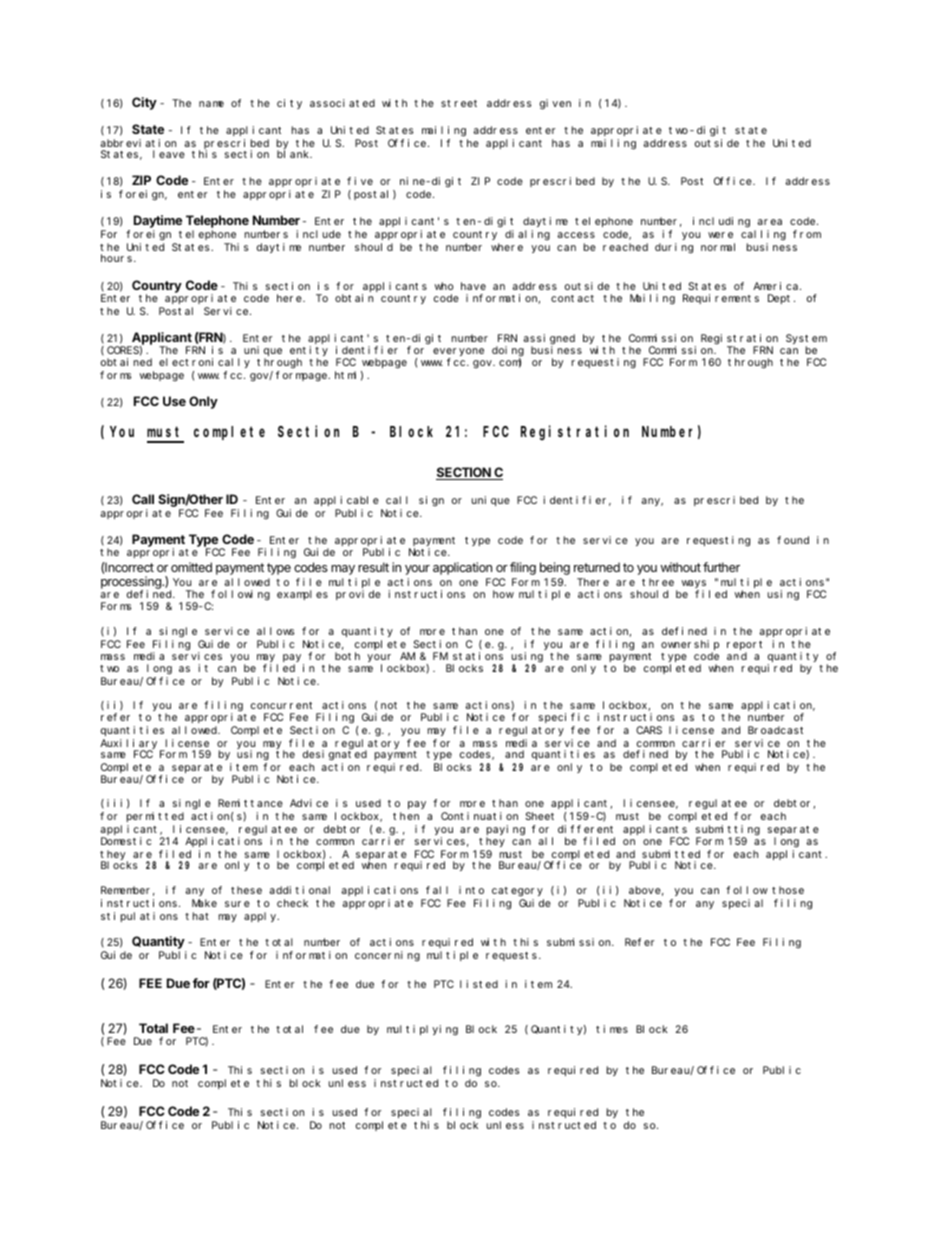  What do you see at coordinates (459, 103) in the screenshot?
I see `street` at bounding box center [459, 103].
